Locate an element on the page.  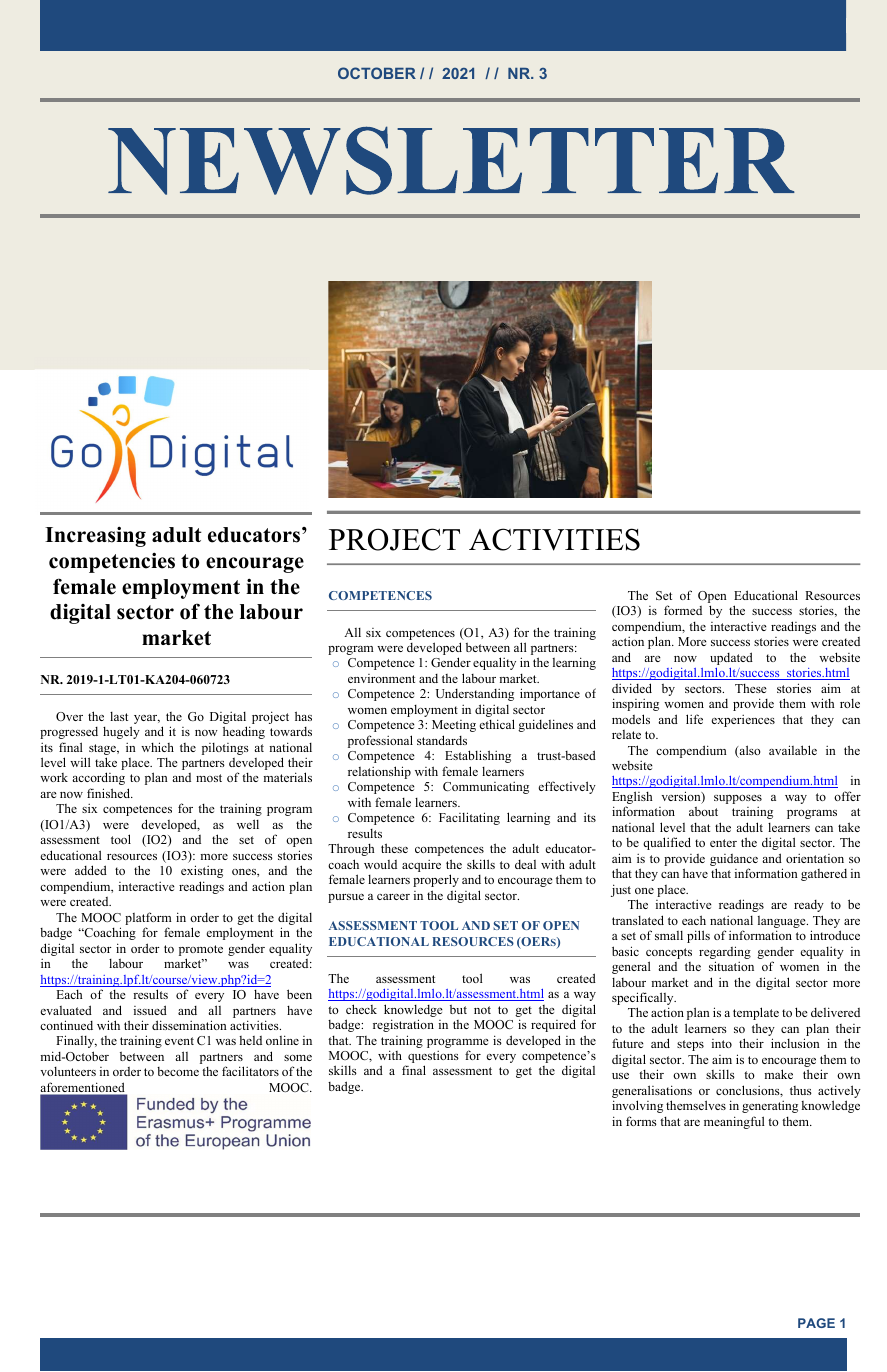
language is located at coordinates (783, 923).
